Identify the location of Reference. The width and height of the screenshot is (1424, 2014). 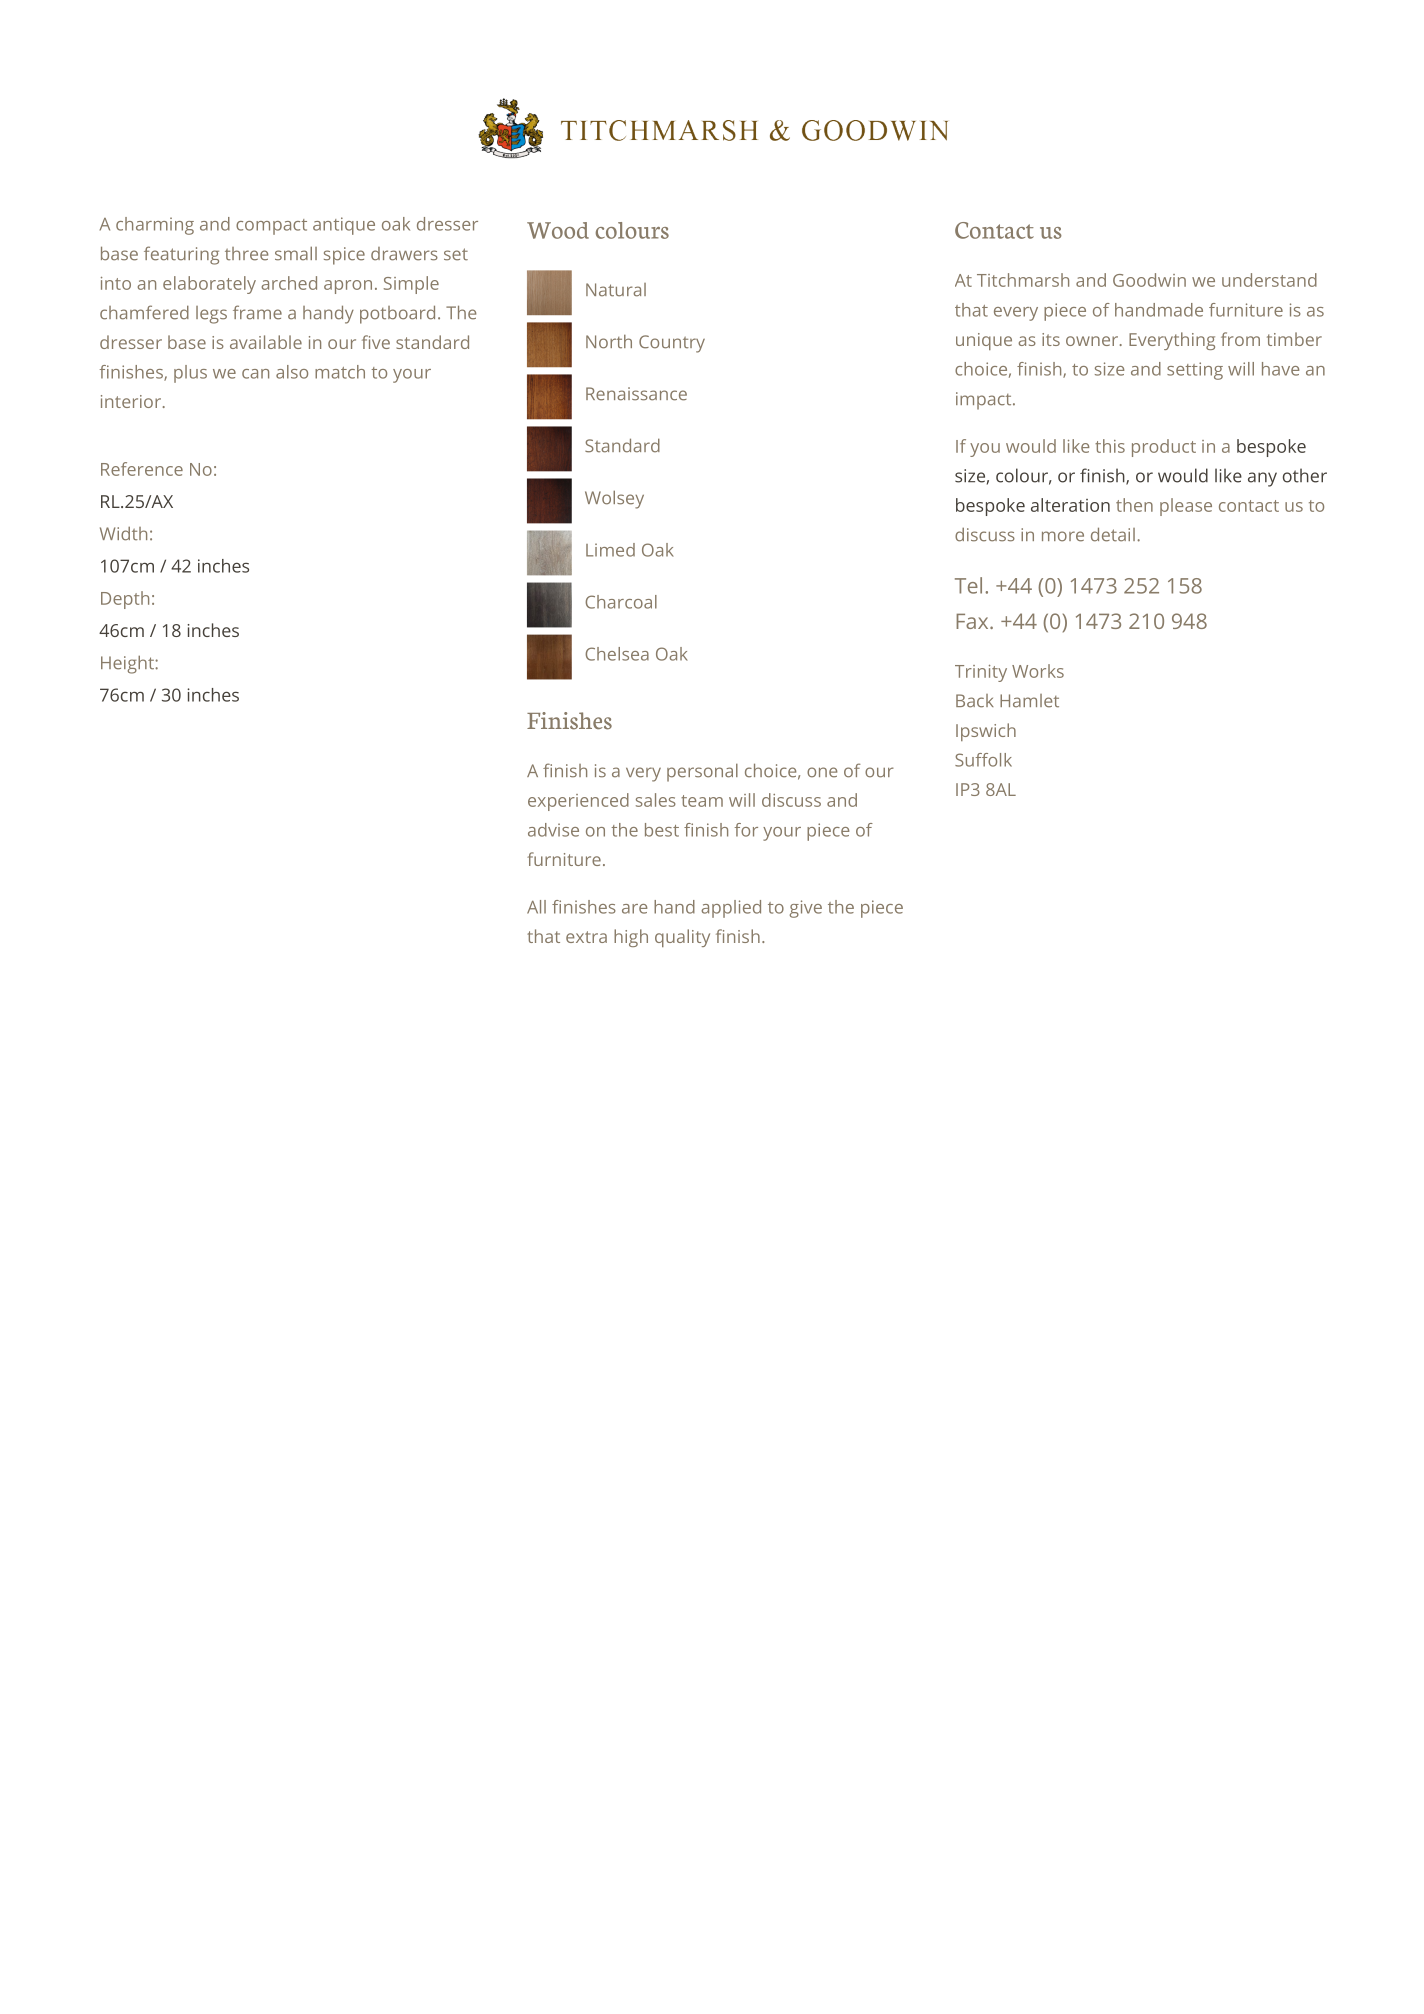
(142, 469).
